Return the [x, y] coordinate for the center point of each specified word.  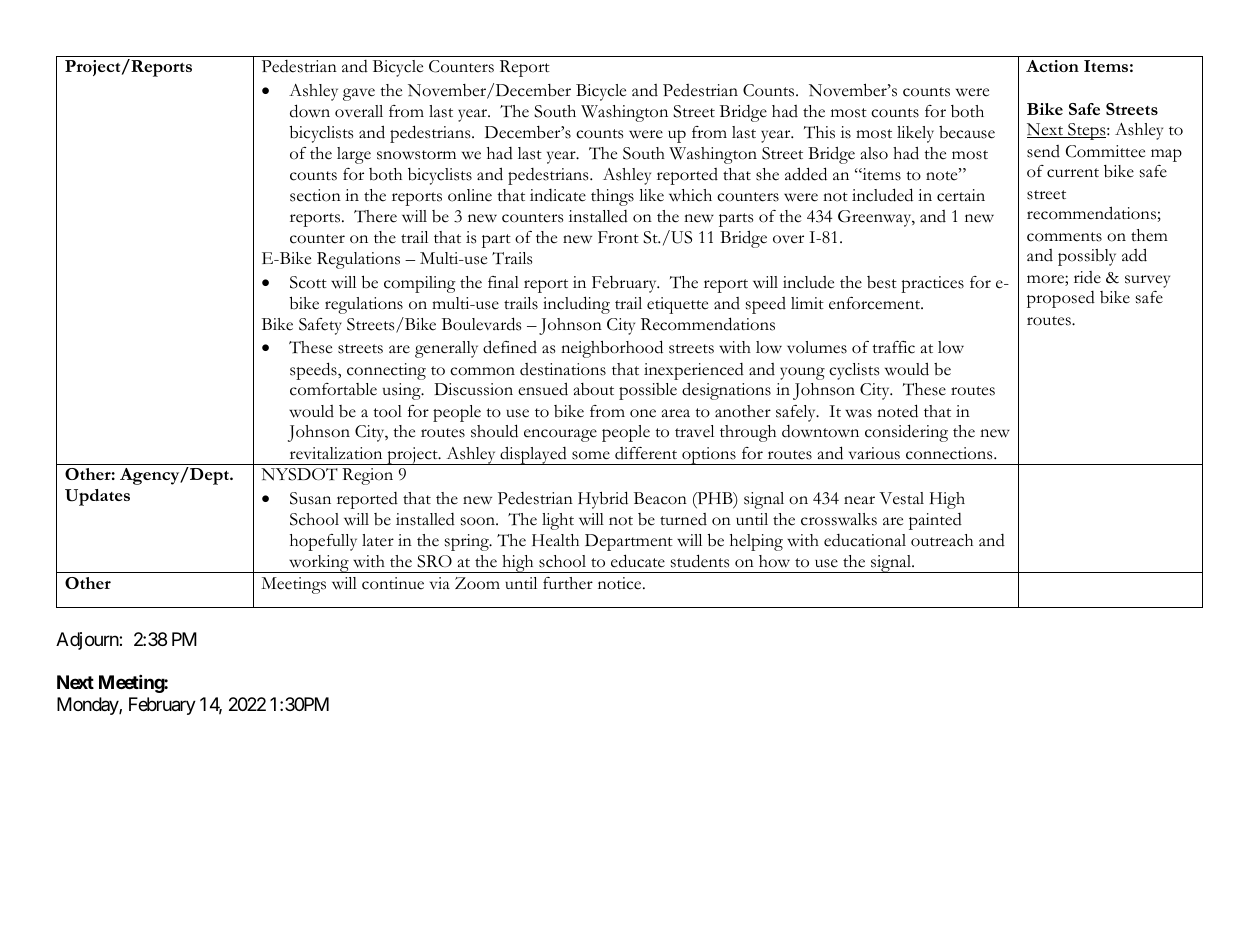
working [319, 564]
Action [1052, 66]
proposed [1061, 299]
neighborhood [612, 349]
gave [359, 94]
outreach [942, 540]
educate [638, 561]
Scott [308, 282]
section [315, 195]
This [819, 132]
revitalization [336, 453]
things [612, 197]
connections [950, 453]
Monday [88, 706]
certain [961, 195]
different [646, 453]
